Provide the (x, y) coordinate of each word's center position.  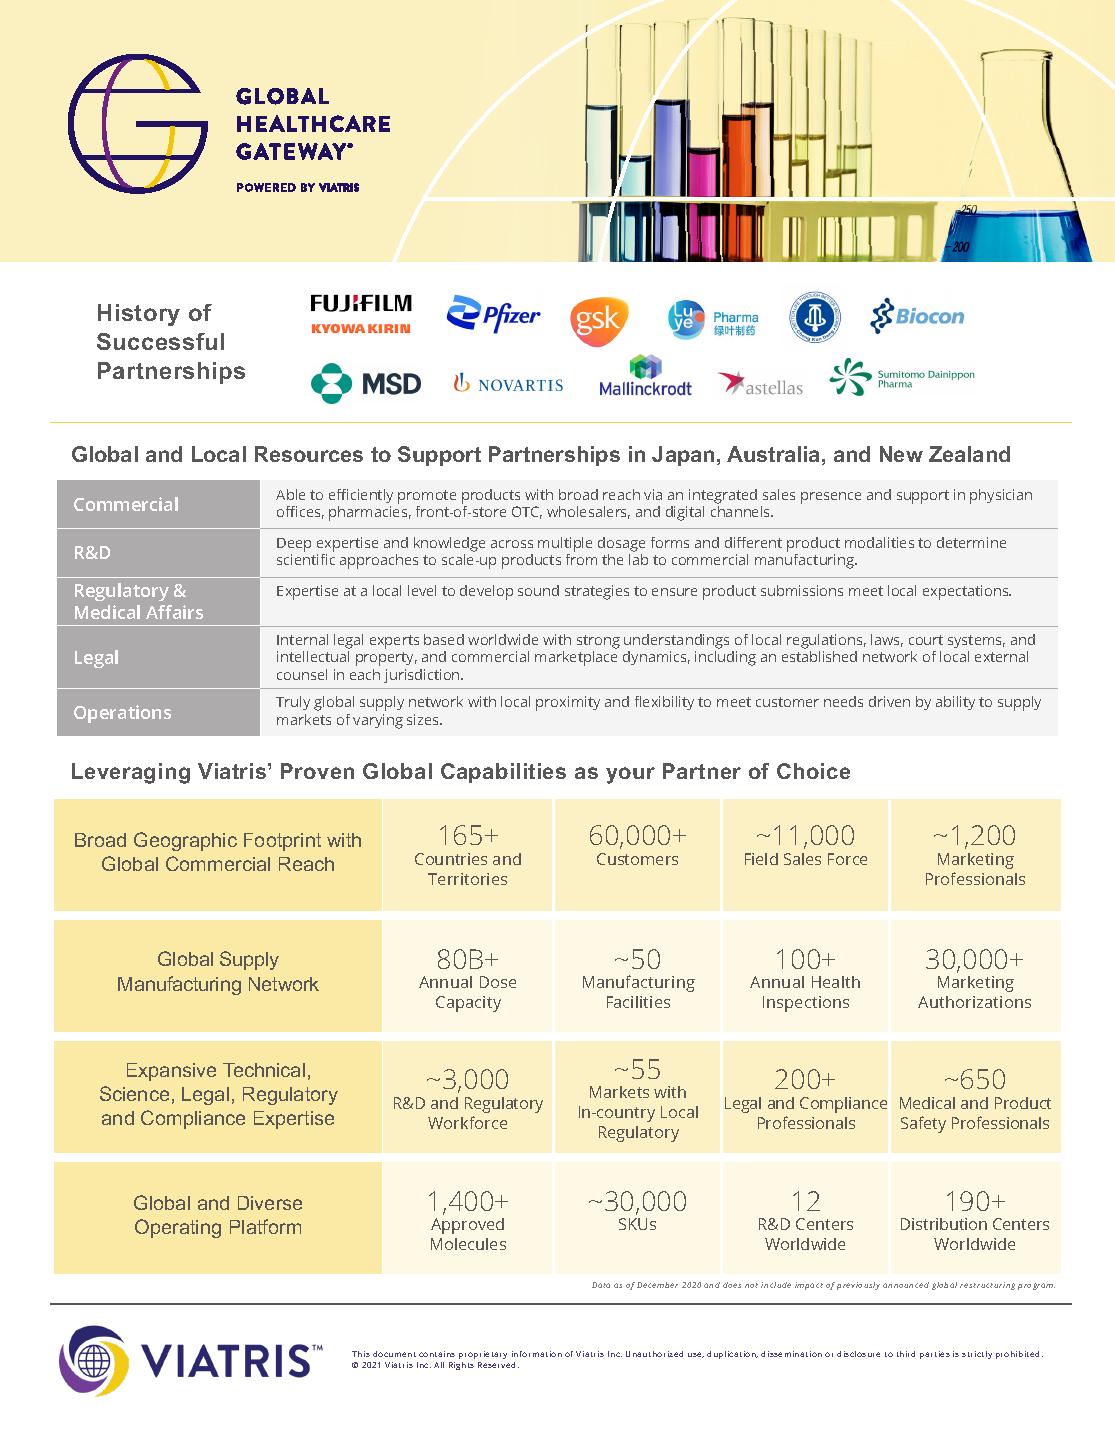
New (901, 454)
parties (935, 1355)
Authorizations (974, 1002)
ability (955, 703)
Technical (264, 1070)
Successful (160, 341)
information (537, 1354)
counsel (302, 674)
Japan (683, 456)
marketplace (576, 658)
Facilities (638, 1002)
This (361, 1354)
